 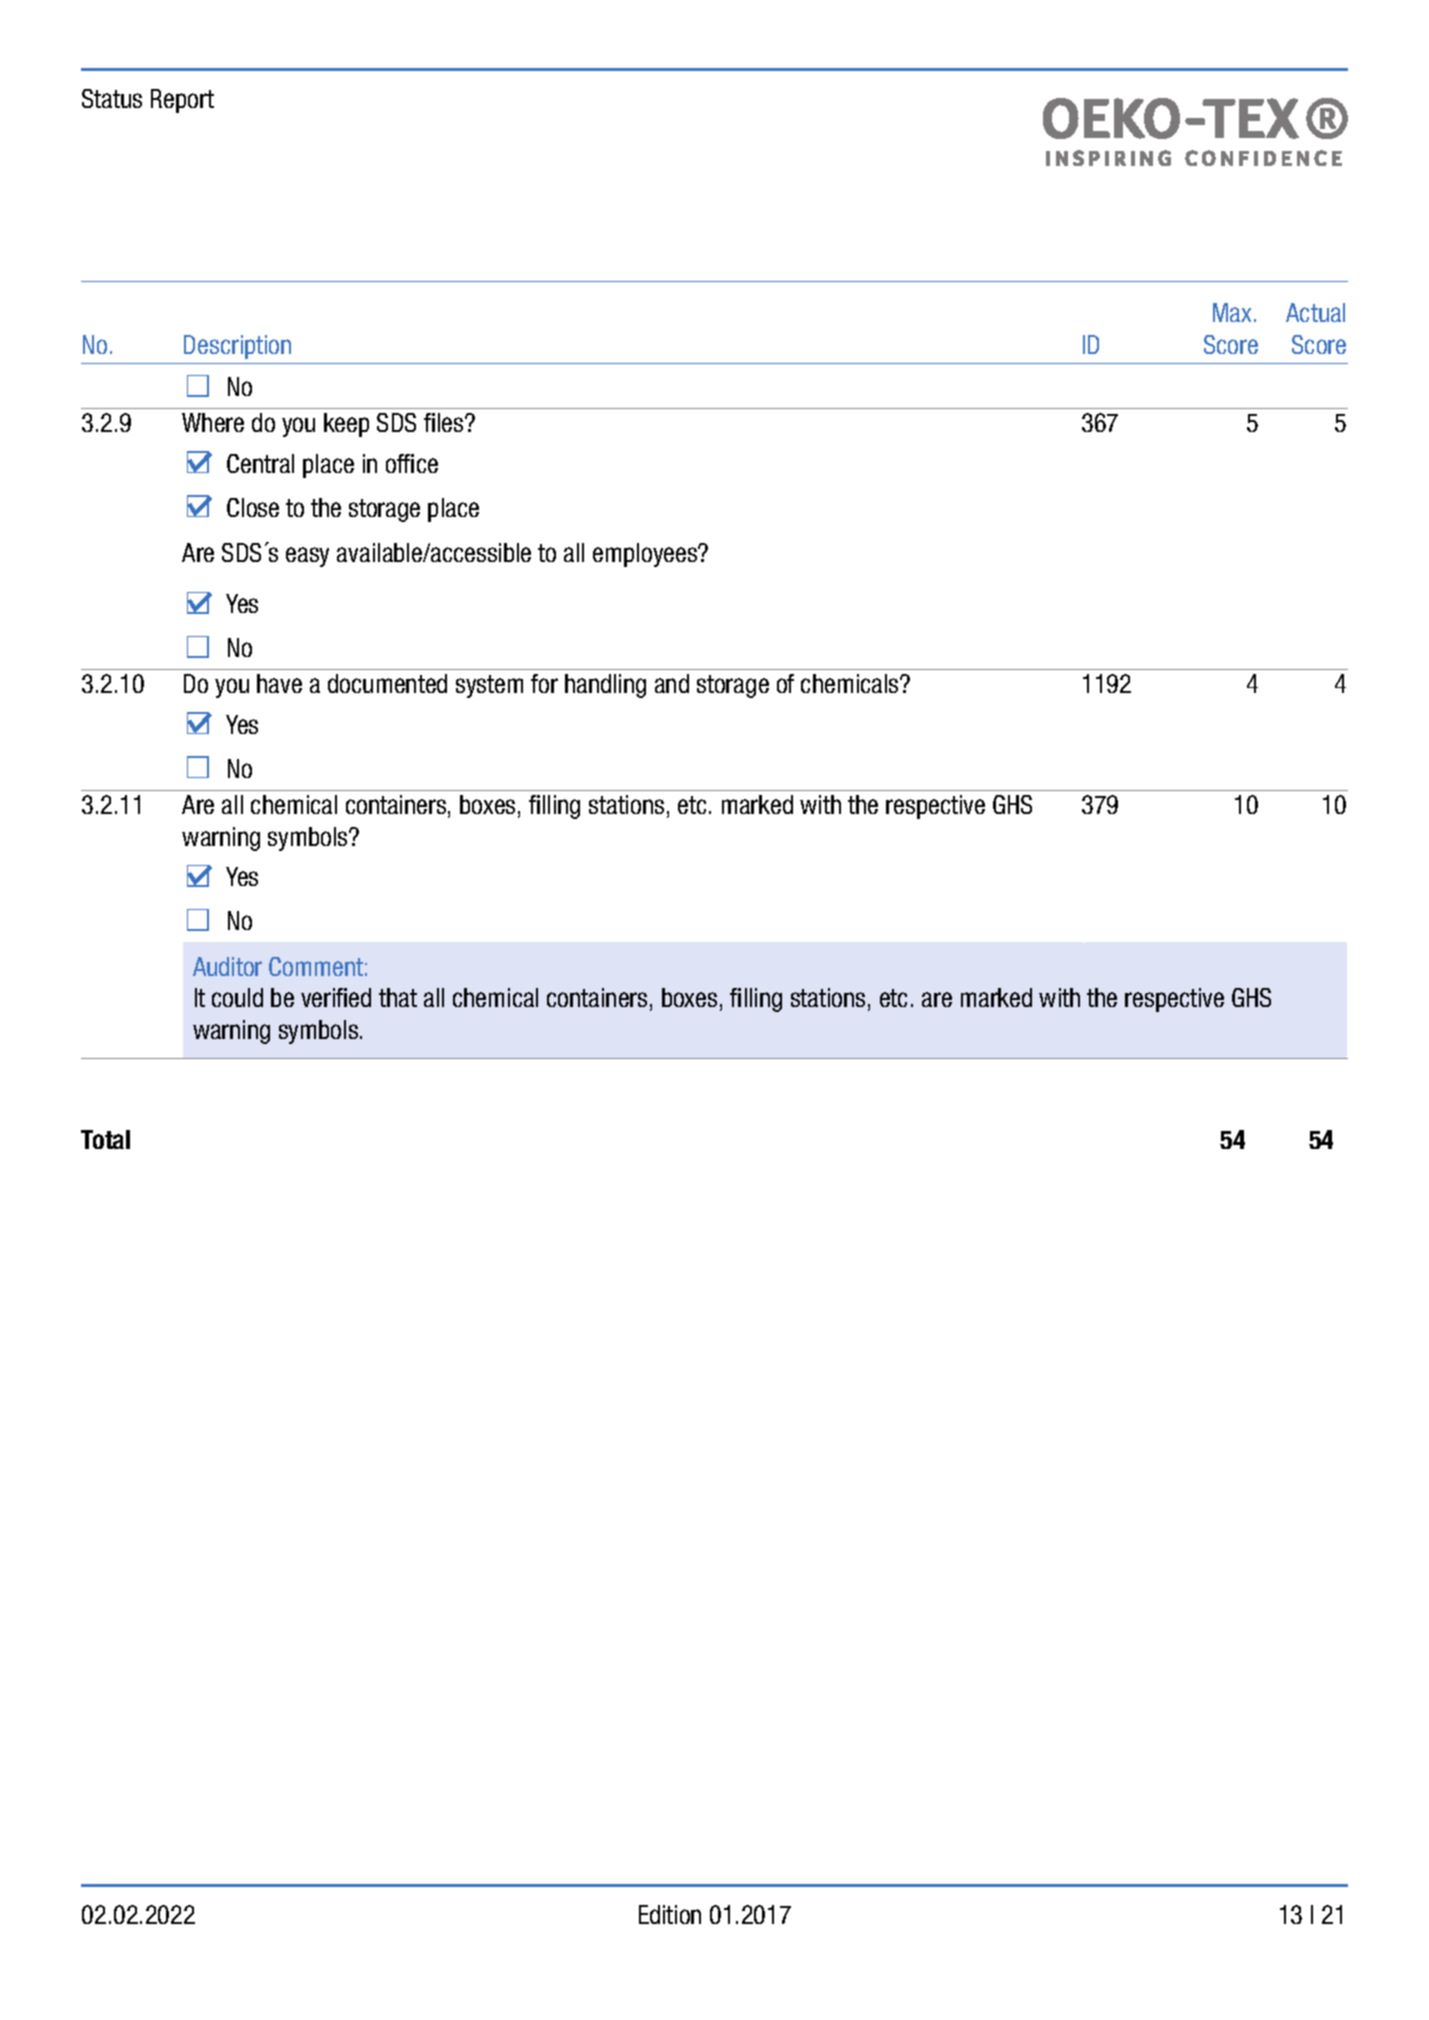 I want to click on files, so click(x=445, y=422).
